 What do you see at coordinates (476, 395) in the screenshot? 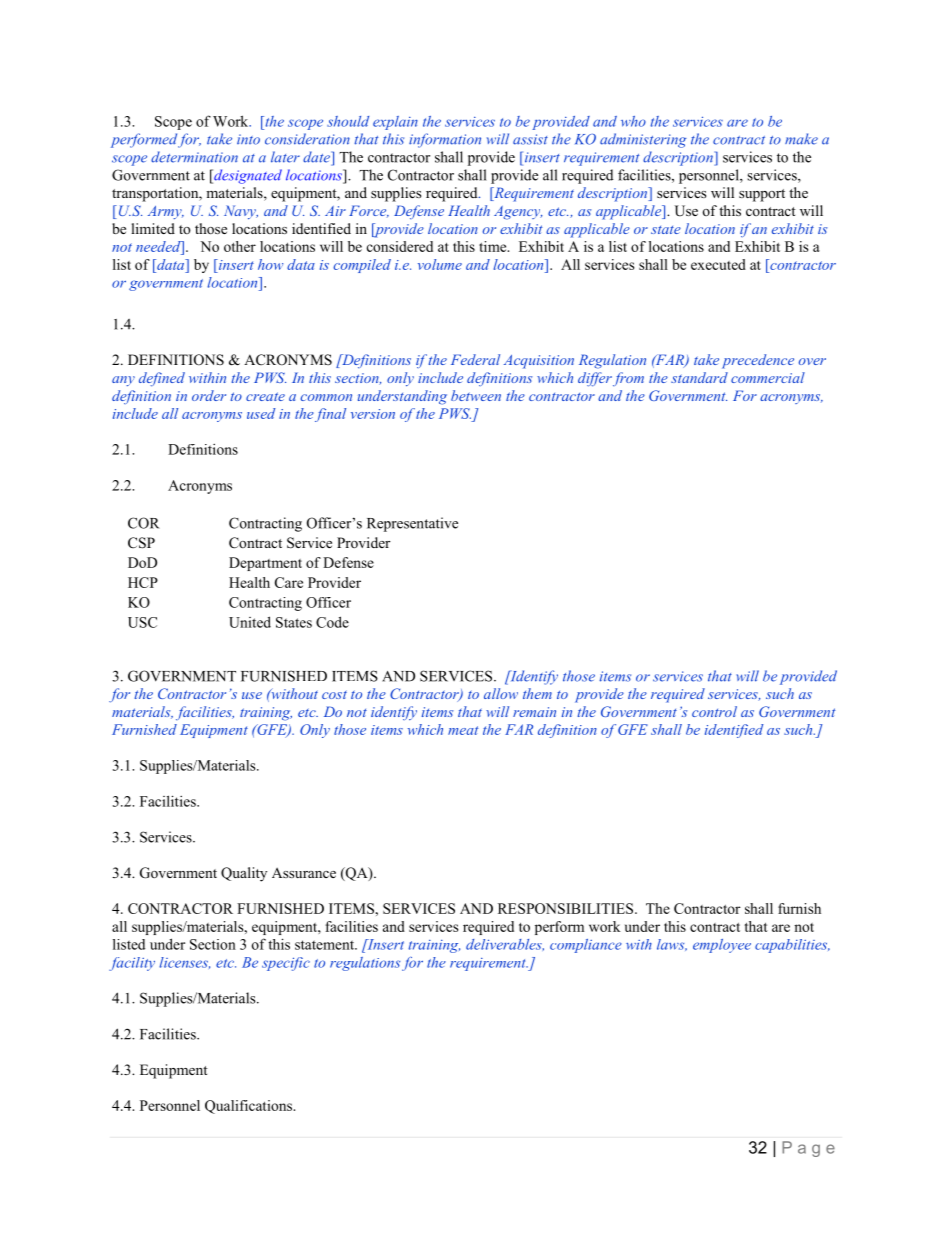
I see `between` at bounding box center [476, 395].
